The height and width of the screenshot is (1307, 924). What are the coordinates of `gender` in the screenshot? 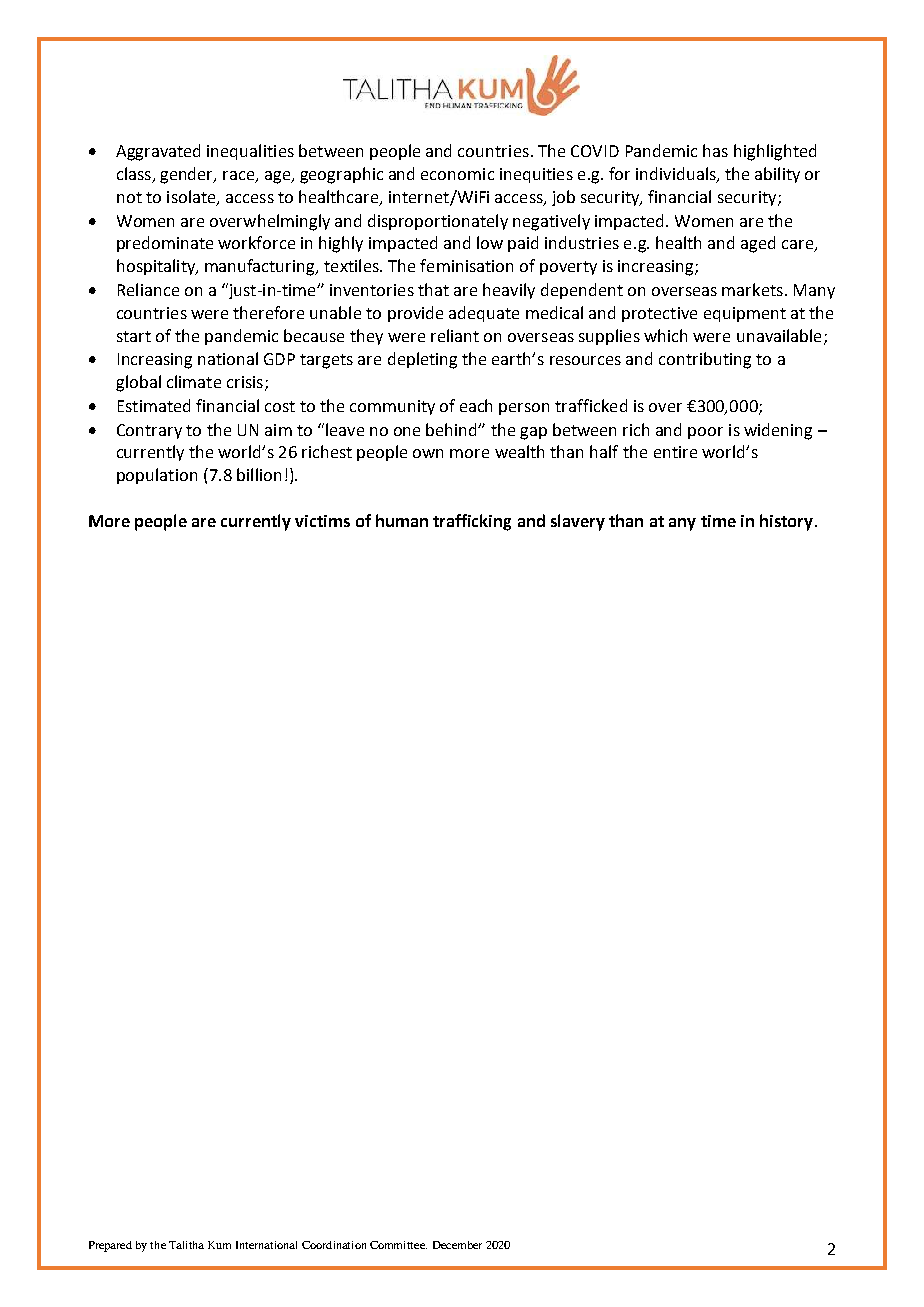 It's located at (188, 175).
